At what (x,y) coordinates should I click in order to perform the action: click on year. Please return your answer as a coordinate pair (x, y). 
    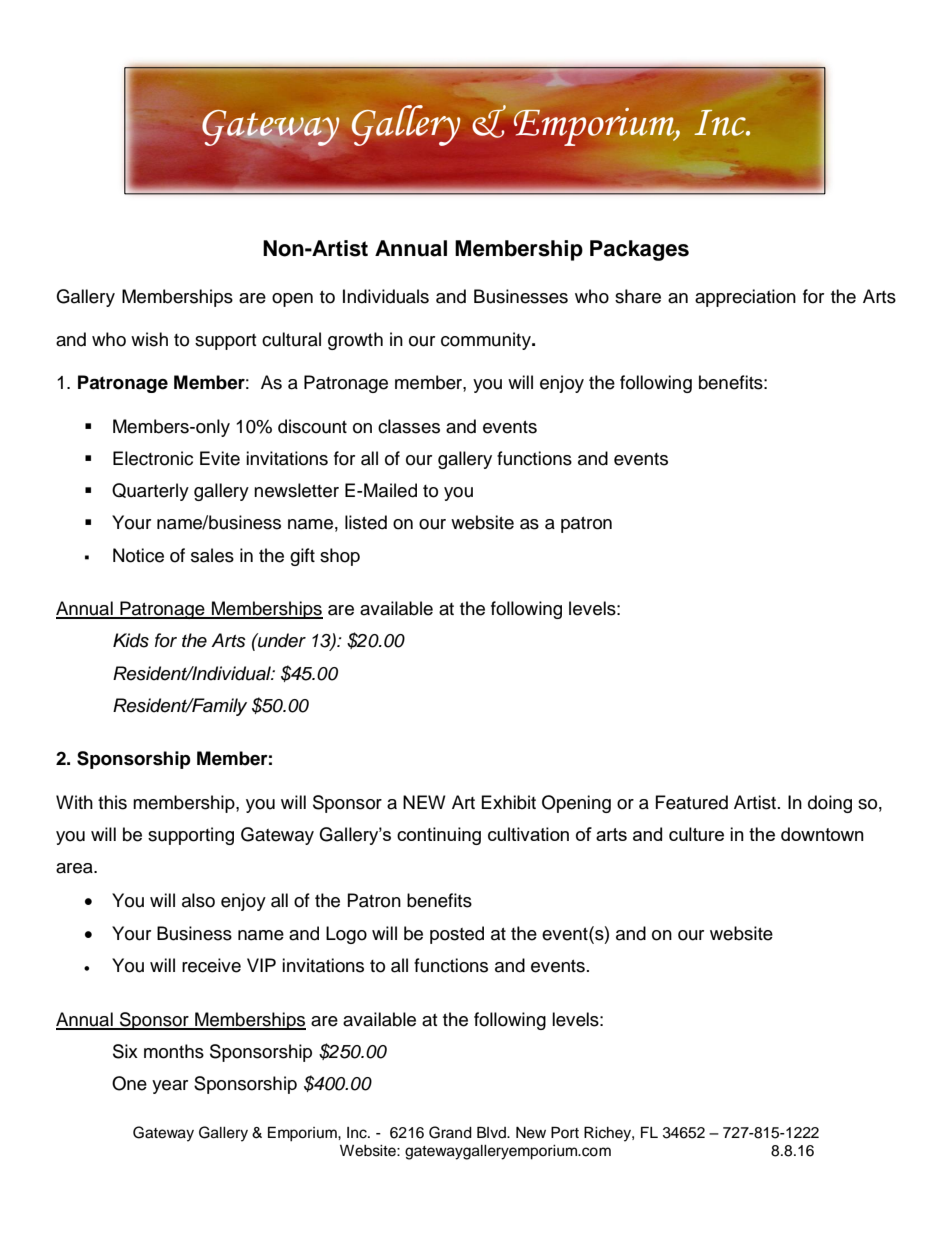
    Looking at the image, I should click on (170, 1087).
